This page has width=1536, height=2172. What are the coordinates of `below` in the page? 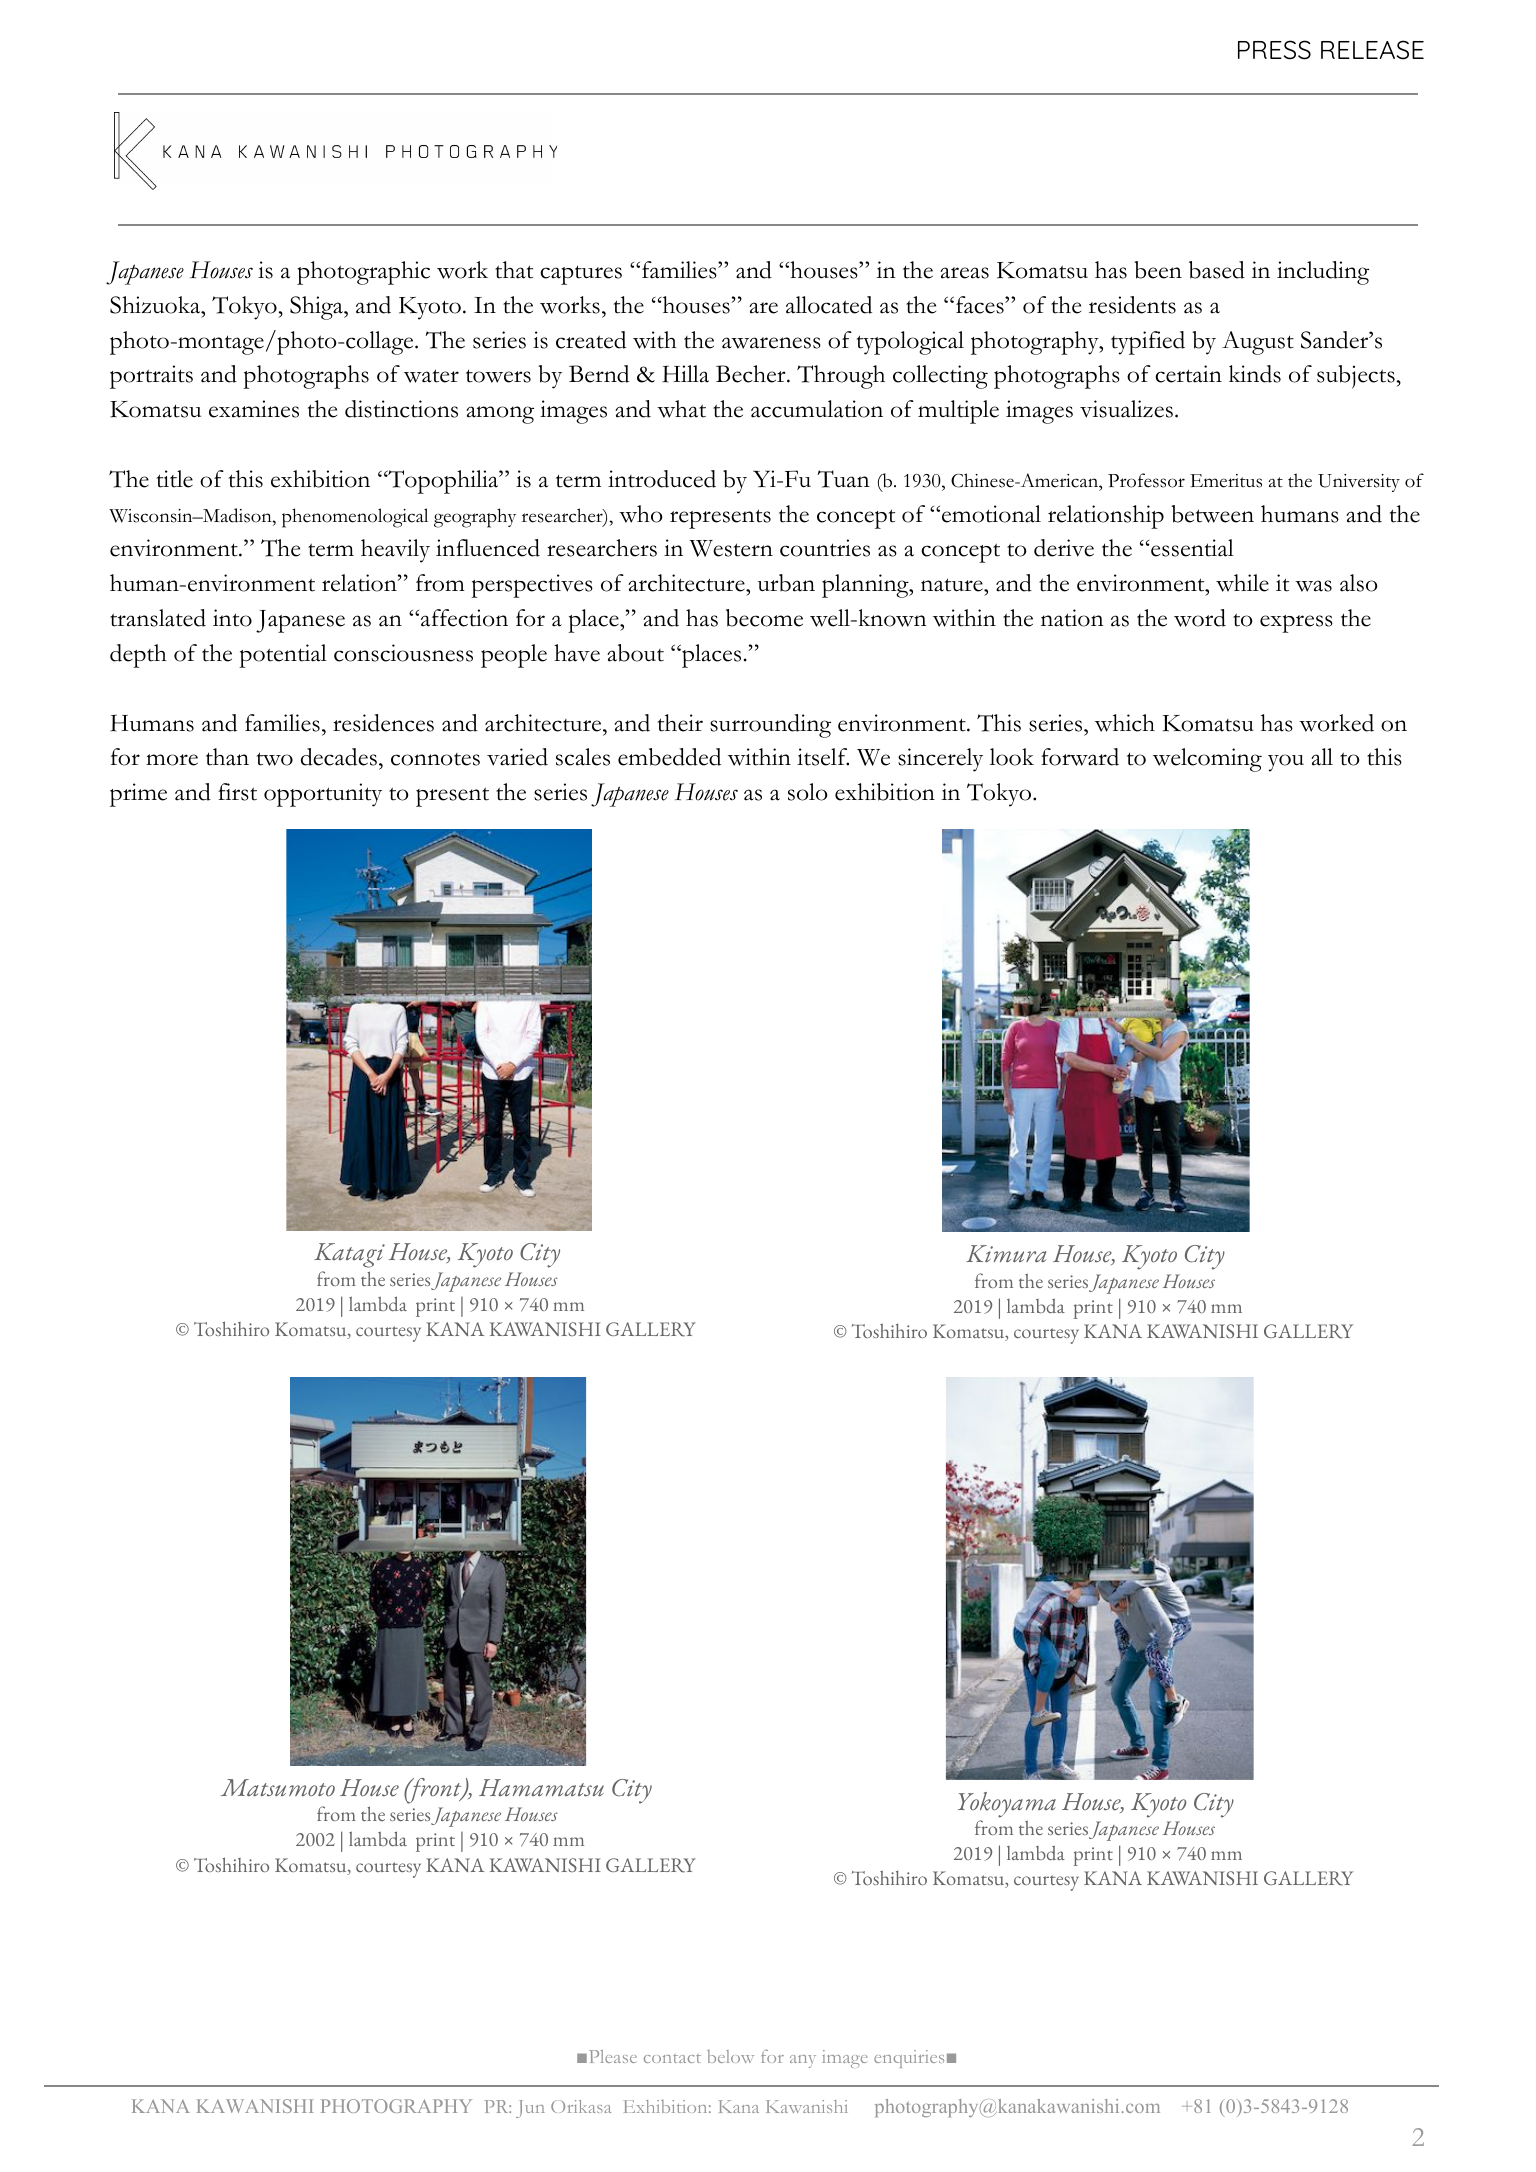 It's located at (730, 2056).
